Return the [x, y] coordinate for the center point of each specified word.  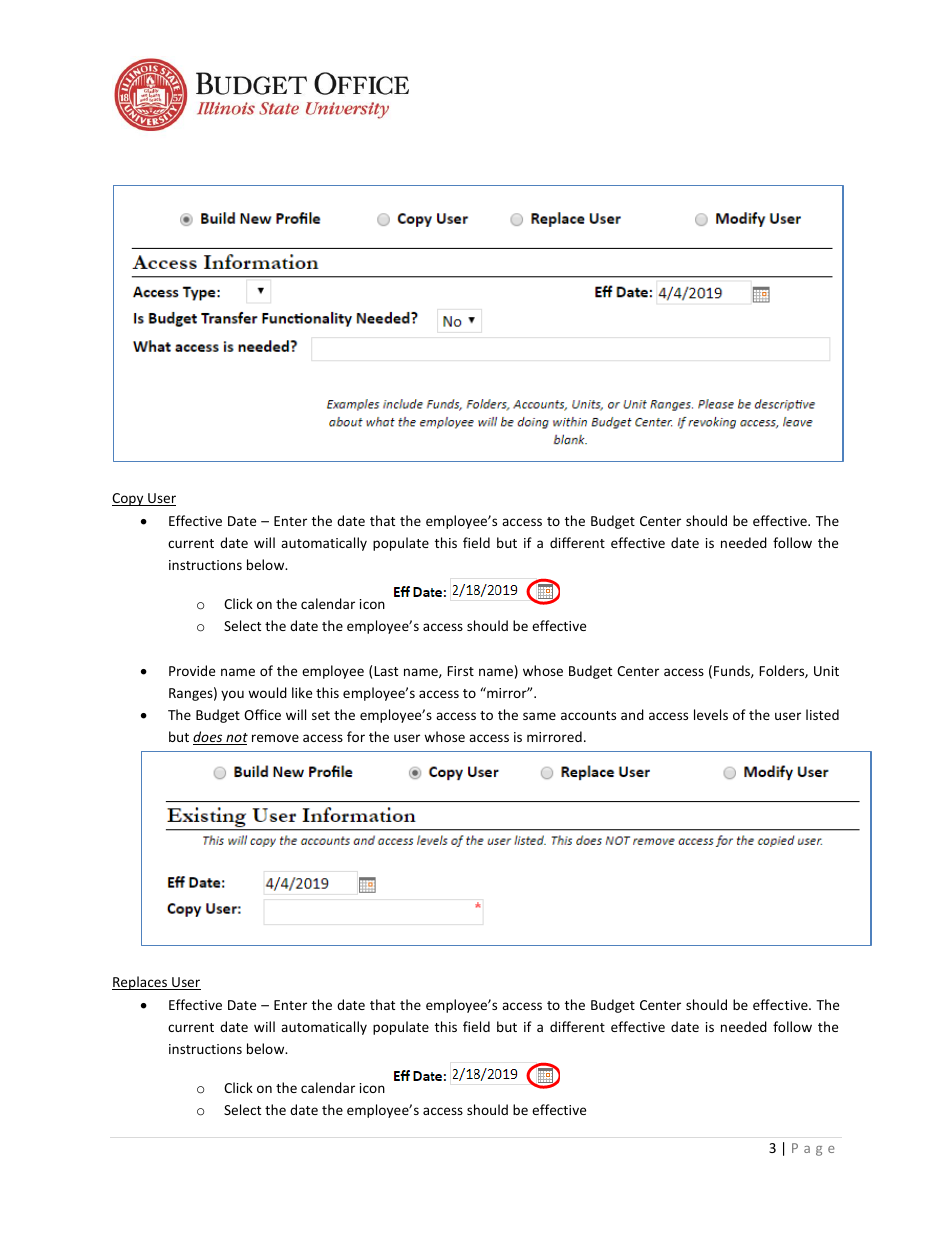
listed [822, 714]
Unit [826, 671]
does [209, 738]
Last [386, 671]
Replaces [141, 983]
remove [275, 738]
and [632, 714]
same [539, 716]
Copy [129, 499]
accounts [588, 715]
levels [711, 714]
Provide [192, 670]
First [460, 671]
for [356, 736]
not [236, 739]
